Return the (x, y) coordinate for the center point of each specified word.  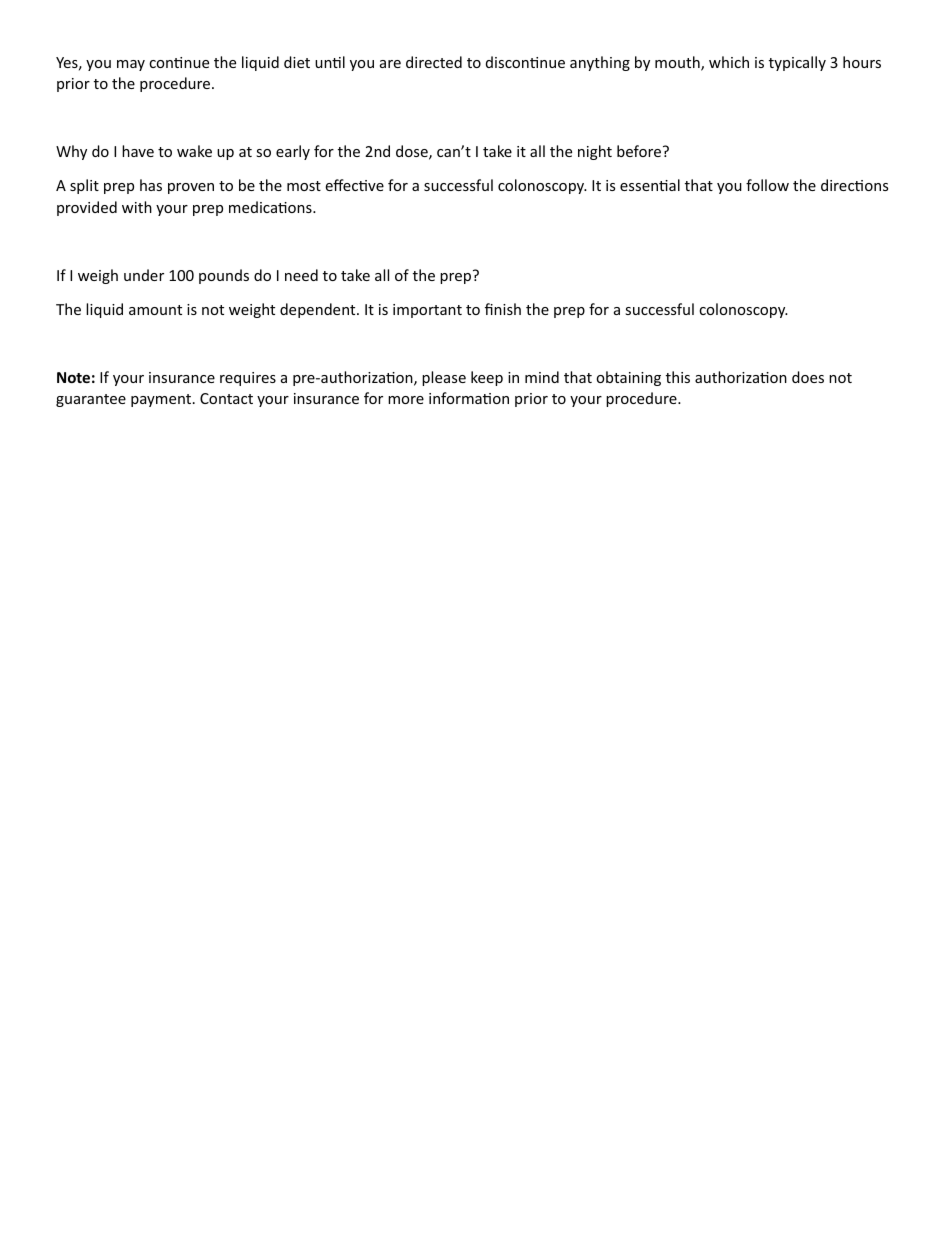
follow (767, 185)
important (427, 311)
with (137, 207)
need (301, 275)
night (595, 152)
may (131, 65)
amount (155, 310)
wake (194, 151)
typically (797, 63)
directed (434, 62)
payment (162, 400)
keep (487, 378)
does (808, 377)
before (639, 151)
